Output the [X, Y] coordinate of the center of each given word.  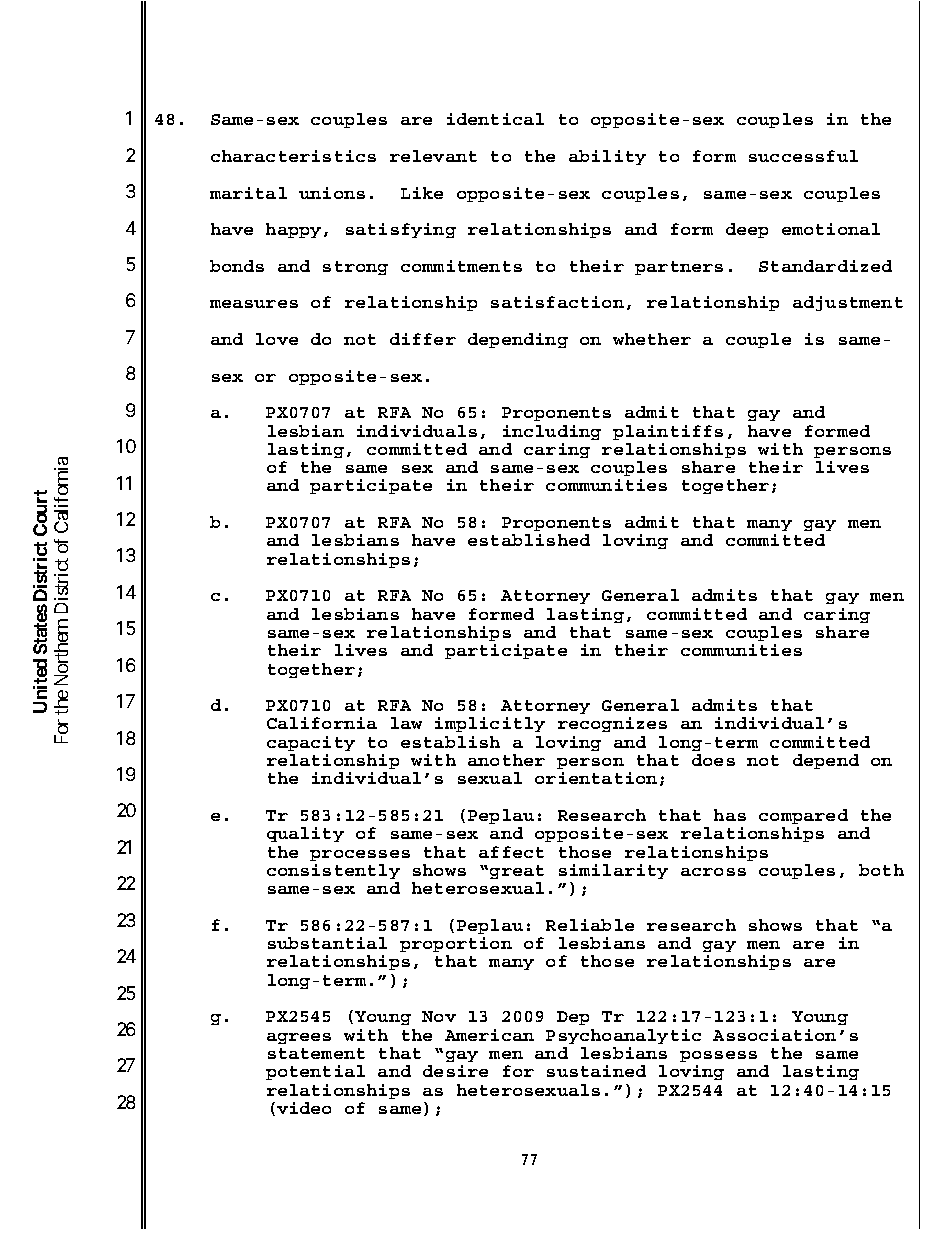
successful [803, 156]
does [713, 760]
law [406, 723]
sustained [596, 1071]
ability [607, 157]
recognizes [612, 724]
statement [316, 1053]
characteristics [293, 156]
